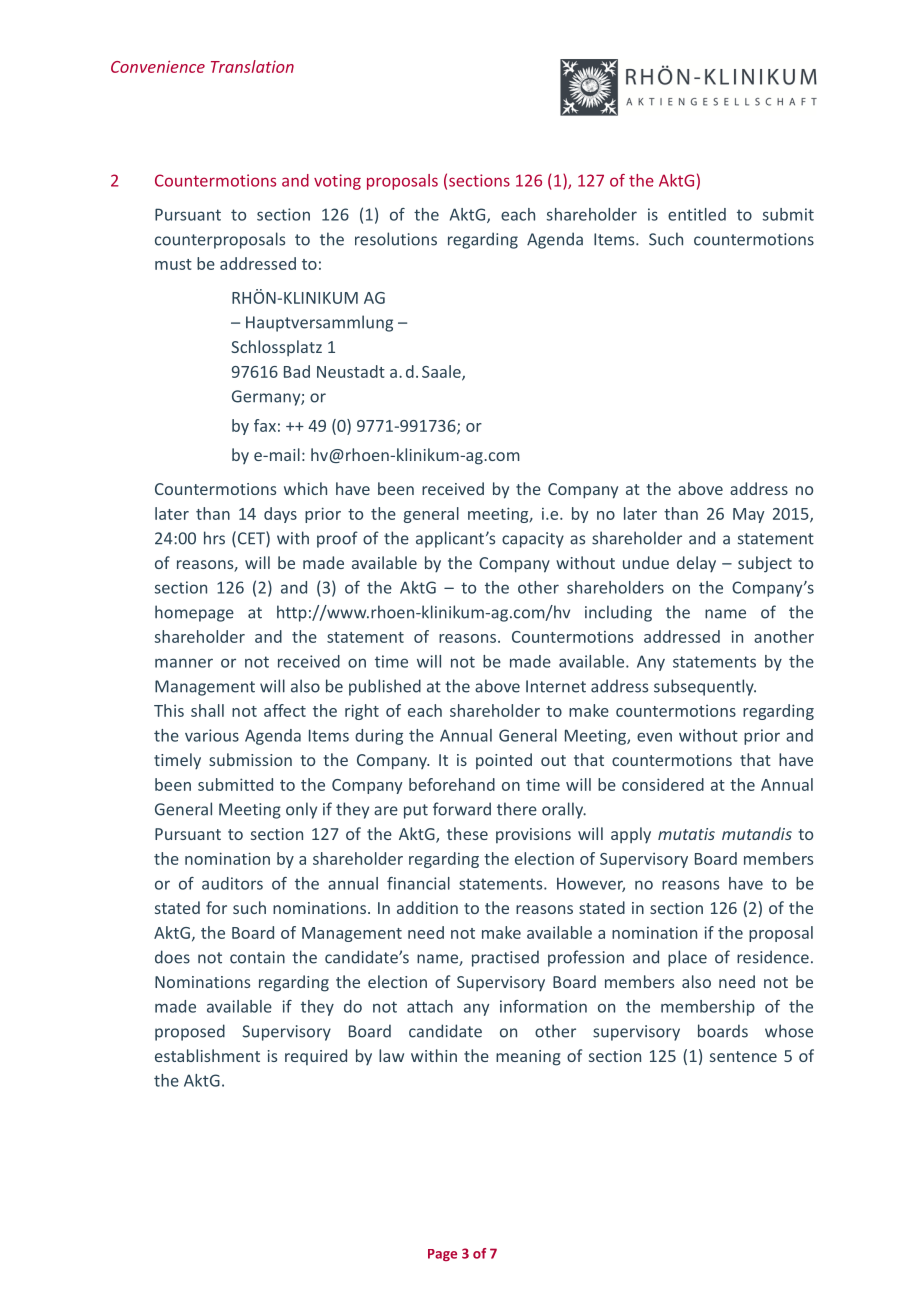  I want to click on Translation, so click(252, 66).
